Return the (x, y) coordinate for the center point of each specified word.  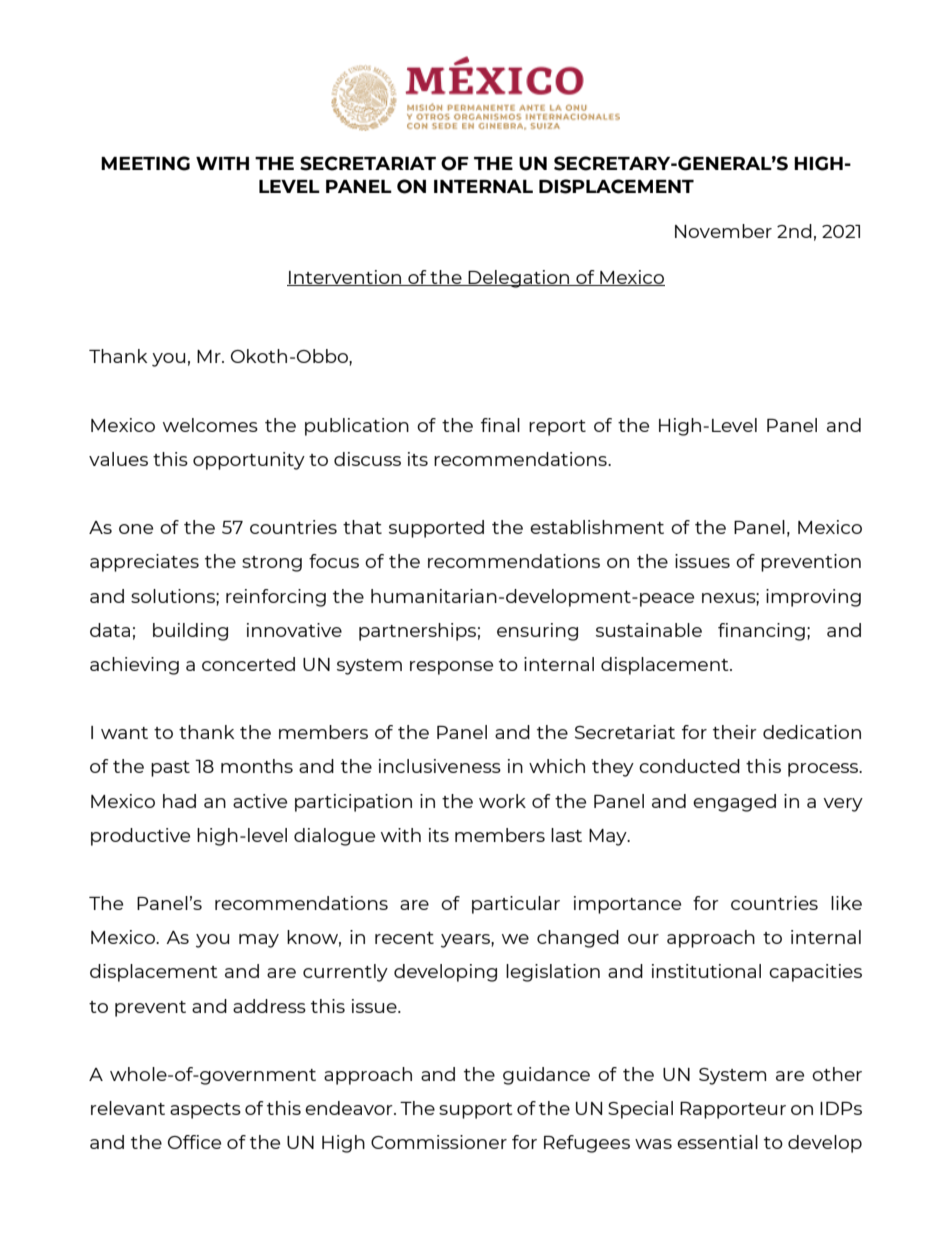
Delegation (519, 279)
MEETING (145, 163)
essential (717, 1142)
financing (761, 632)
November (723, 231)
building (190, 632)
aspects (205, 1111)
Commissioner (439, 1142)
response (451, 668)
